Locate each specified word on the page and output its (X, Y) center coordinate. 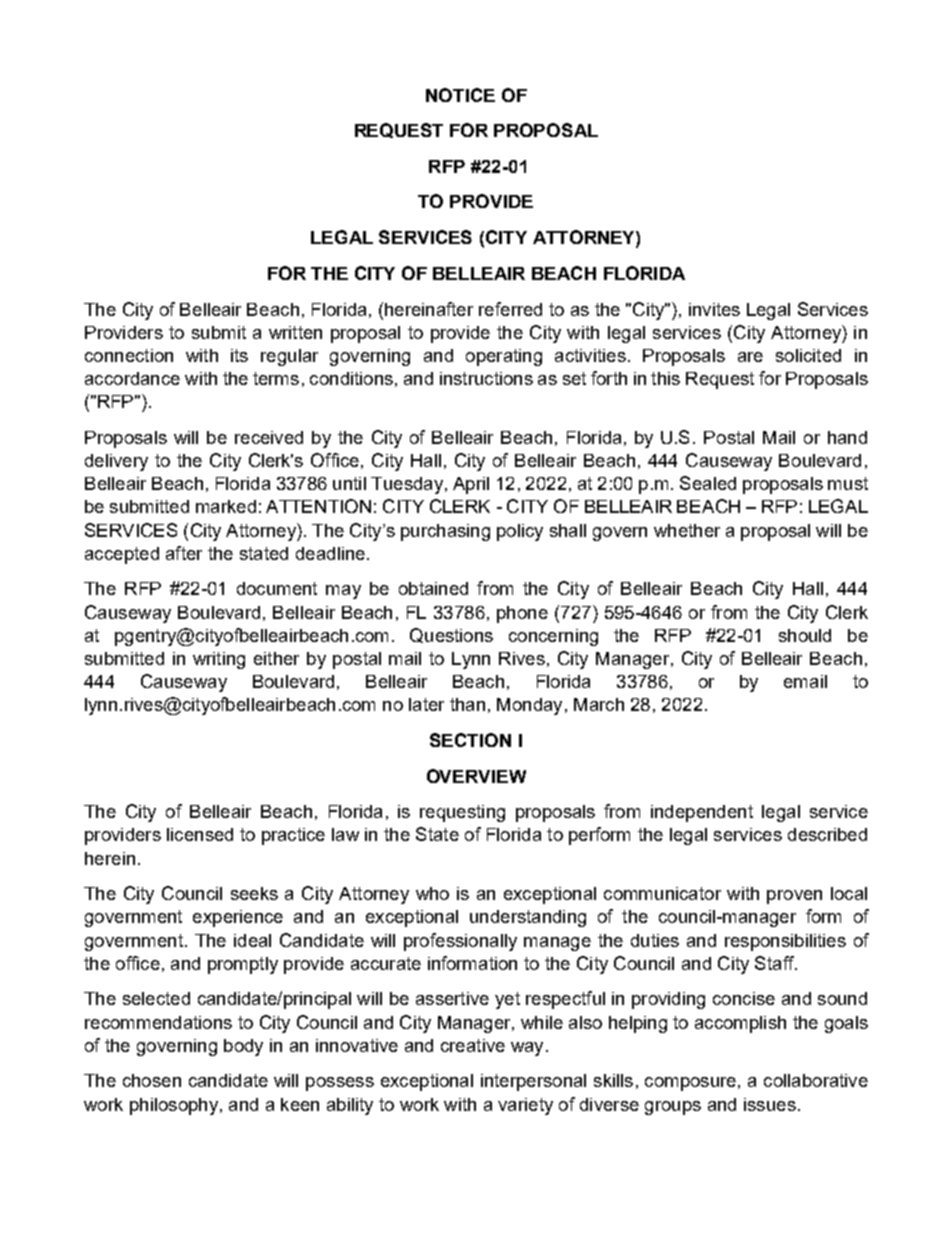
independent (702, 813)
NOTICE (460, 95)
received (269, 437)
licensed (200, 834)
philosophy (174, 1106)
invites (714, 309)
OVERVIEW (476, 776)
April (471, 485)
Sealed (708, 483)
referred (510, 309)
